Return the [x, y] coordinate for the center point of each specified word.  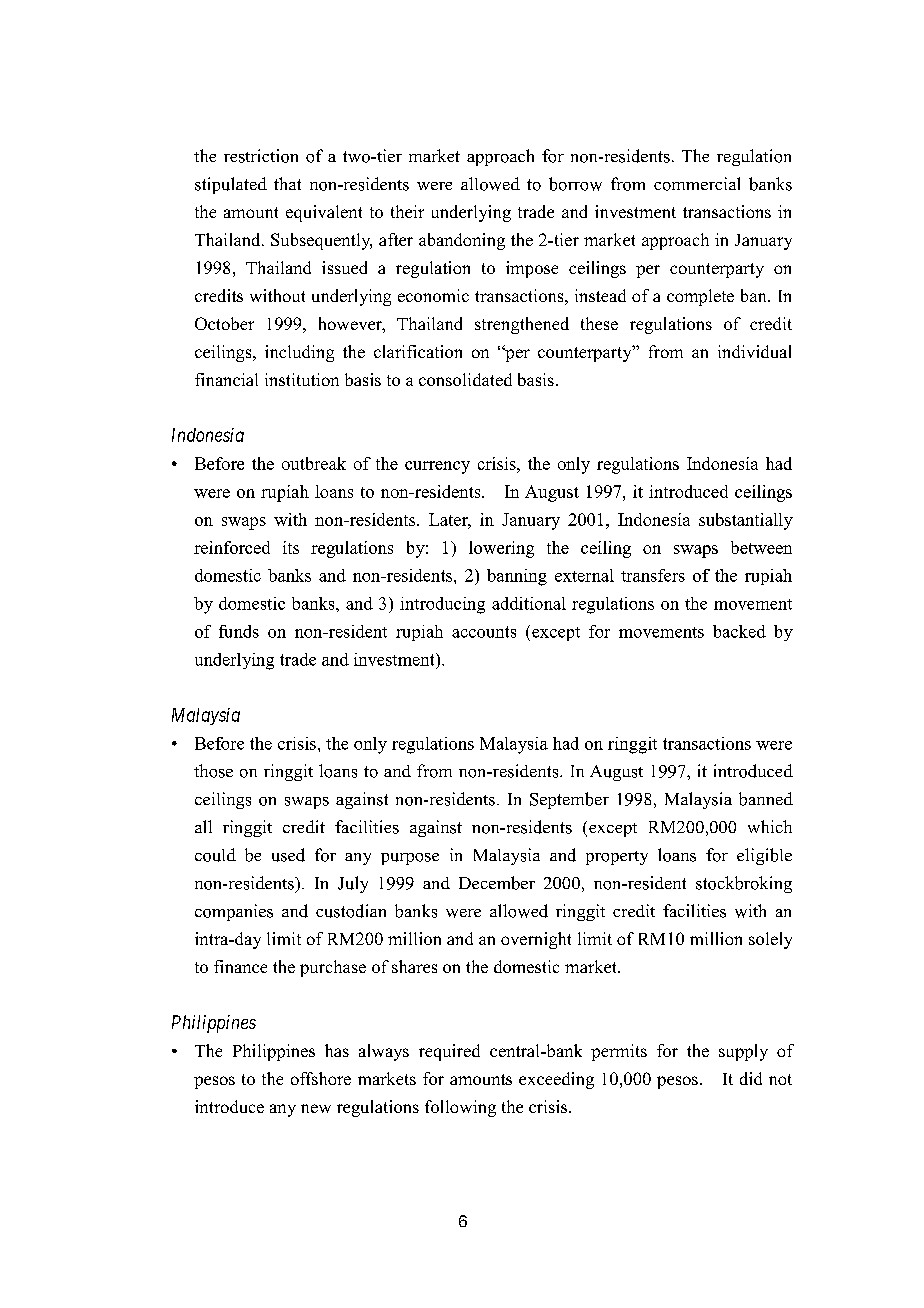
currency [437, 467]
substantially [746, 521]
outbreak [314, 463]
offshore [321, 1078]
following [460, 1108]
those [213, 771]
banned [766, 799]
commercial [697, 184]
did [751, 1078]
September [569, 800]
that [287, 183]
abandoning [462, 241]
